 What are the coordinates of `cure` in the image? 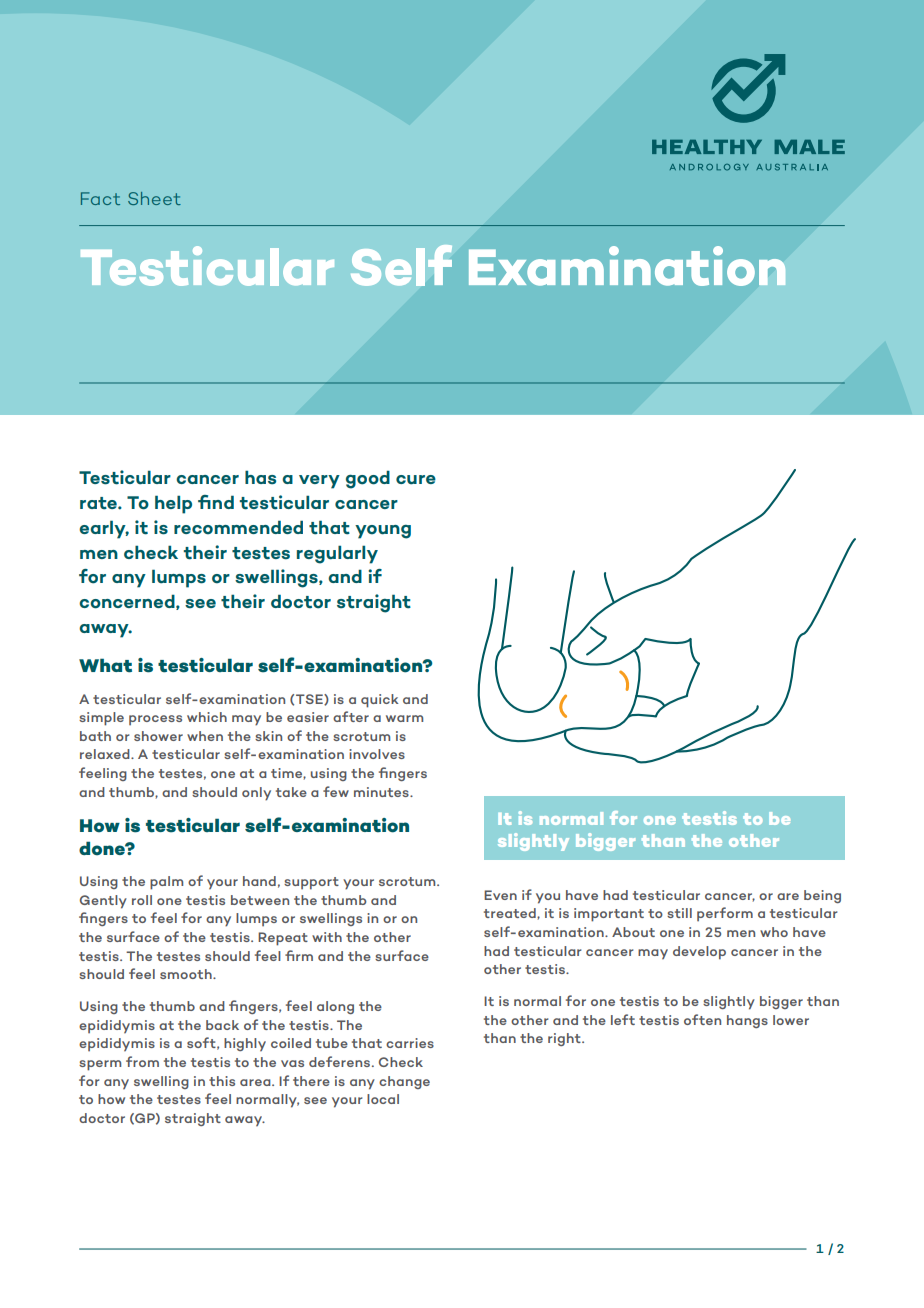 It's located at (416, 480).
